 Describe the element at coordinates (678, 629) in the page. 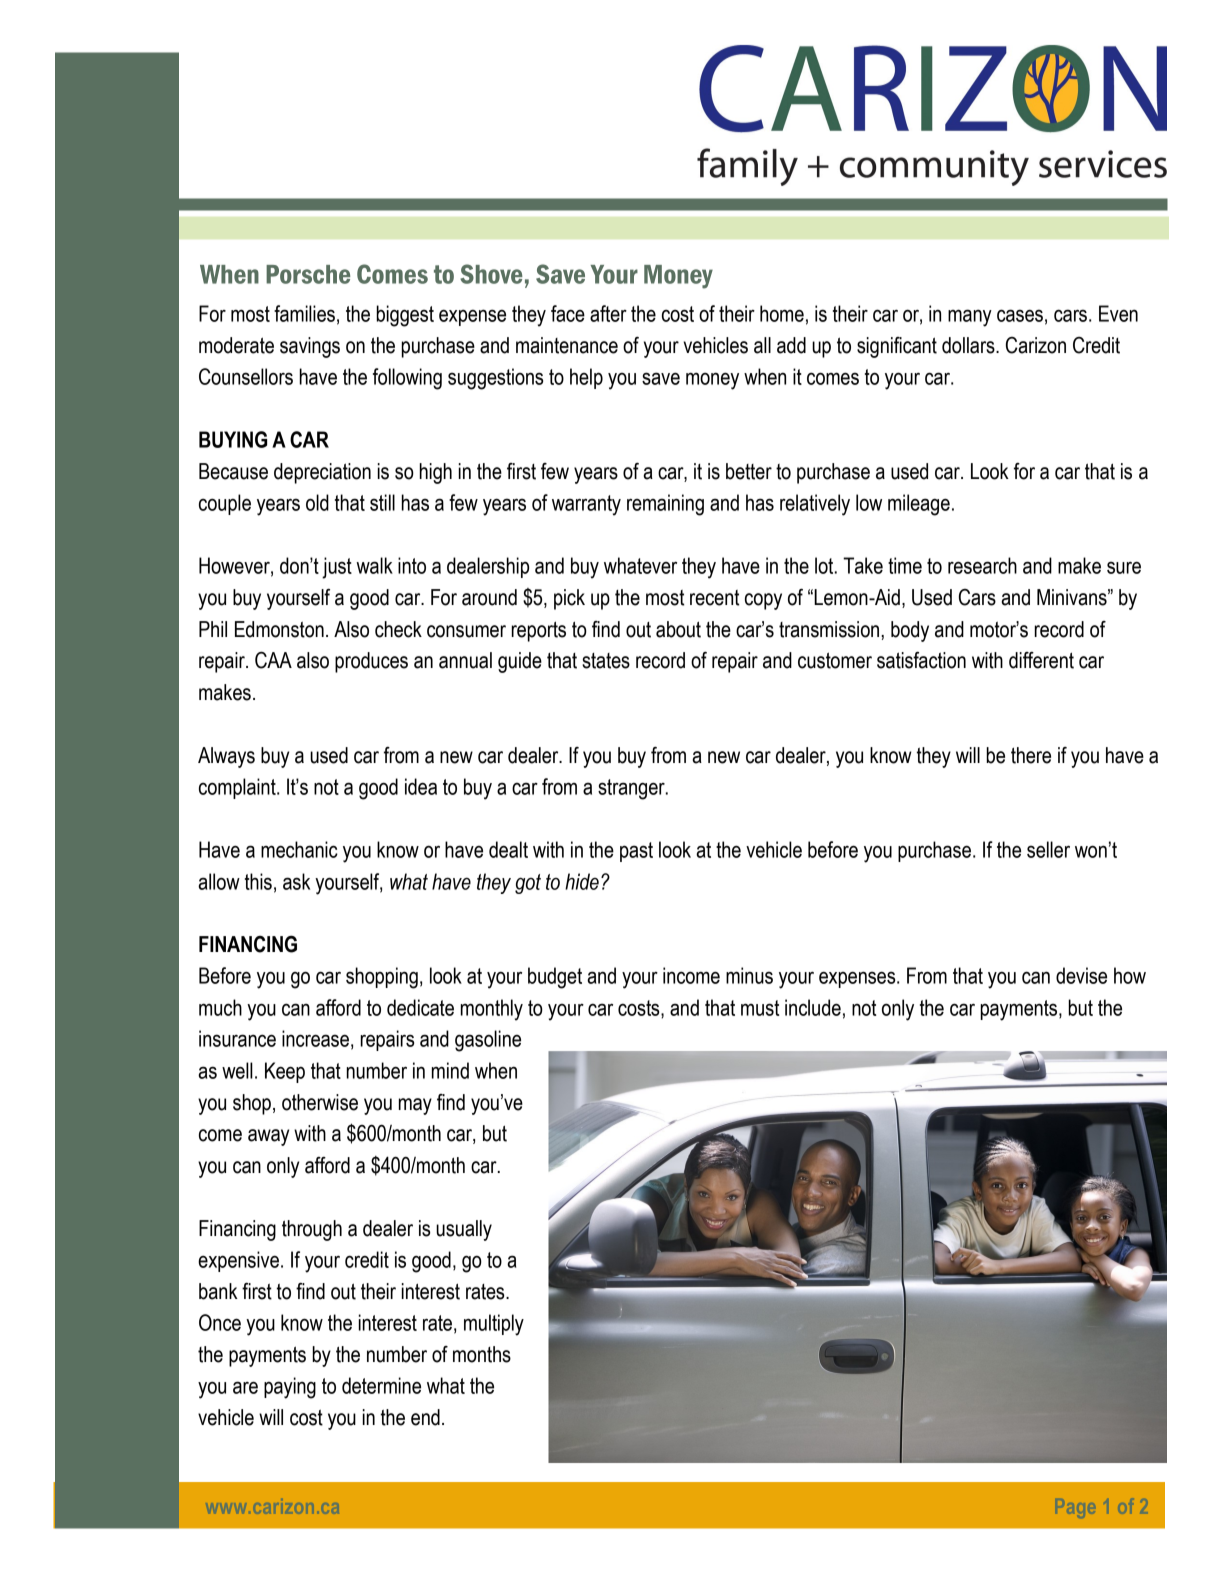

I see `about` at that location.
